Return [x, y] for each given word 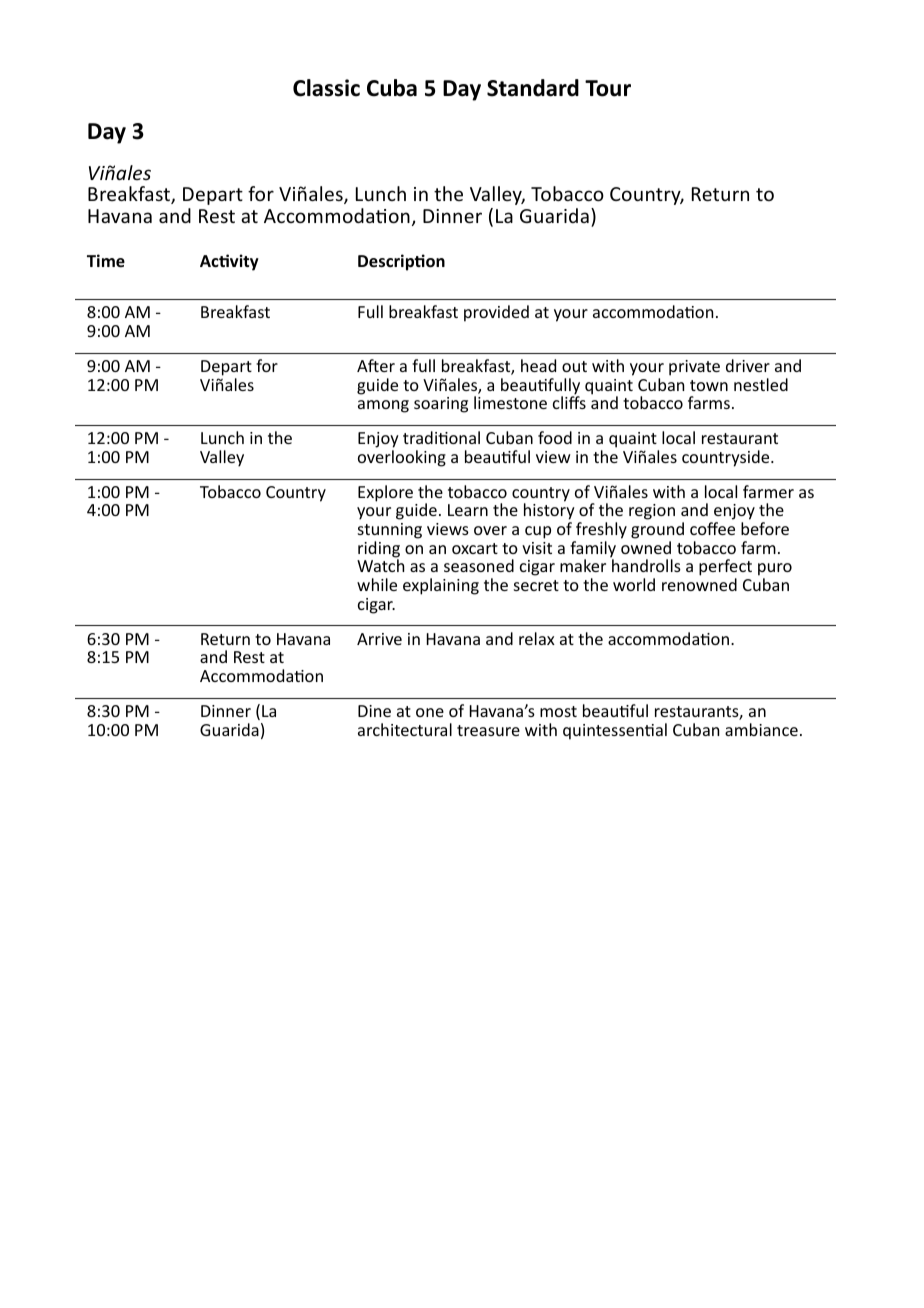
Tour [608, 88]
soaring [441, 405]
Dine [374, 711]
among [383, 406]
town [709, 385]
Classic [326, 88]
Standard [533, 88]
